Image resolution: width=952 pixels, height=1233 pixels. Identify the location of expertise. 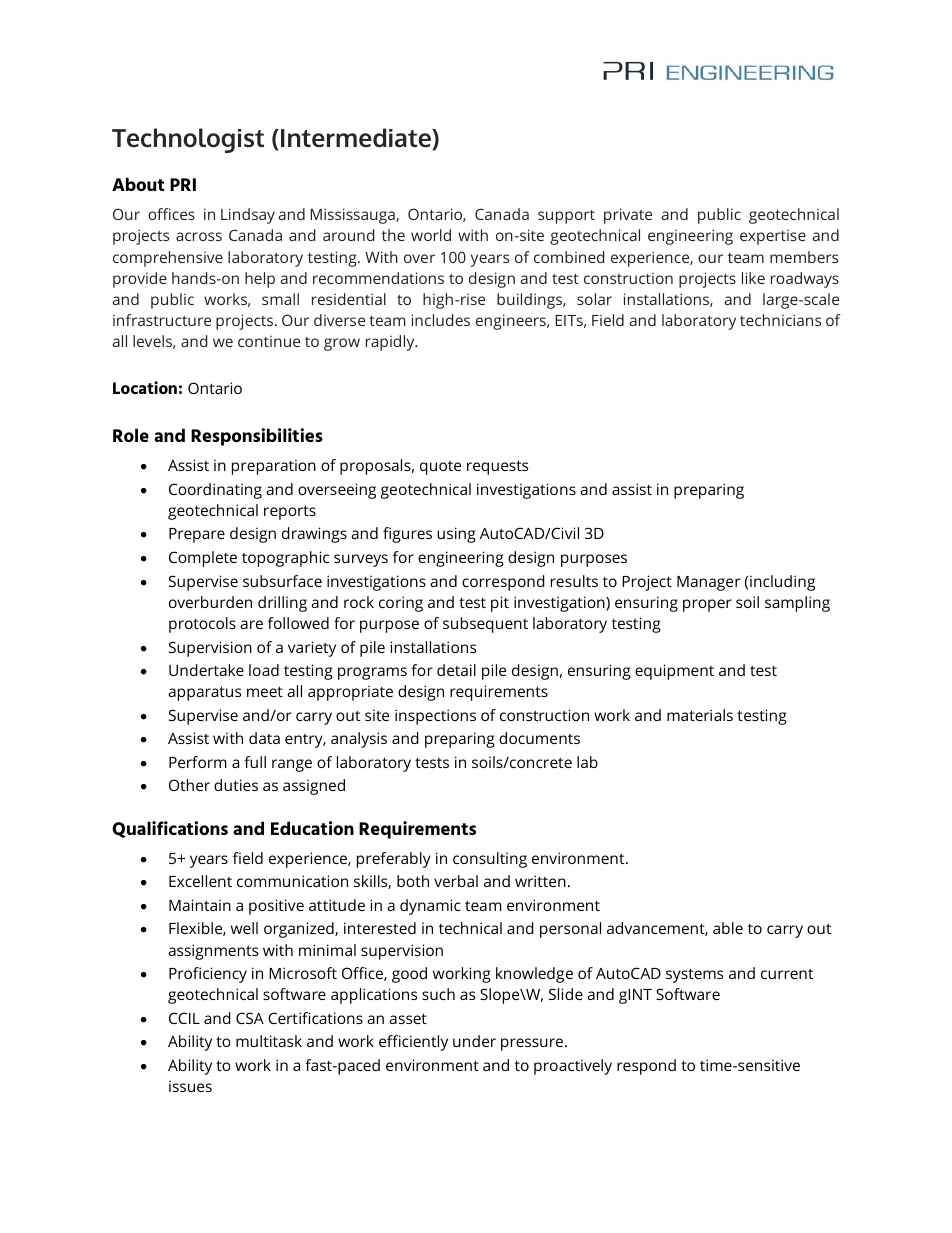
(773, 237).
